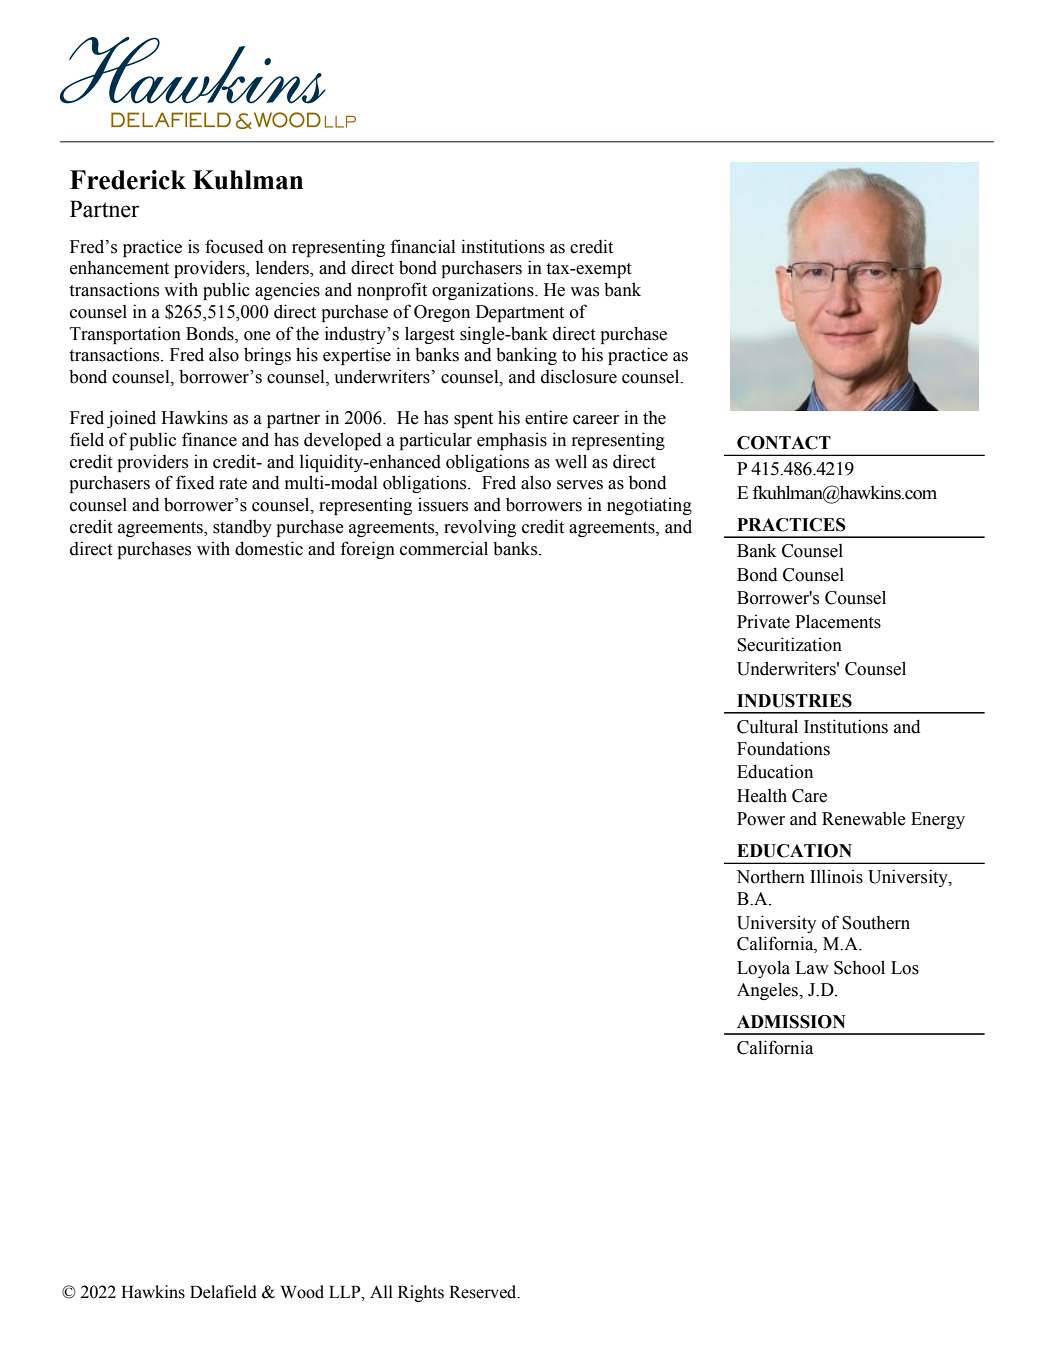  What do you see at coordinates (269, 548) in the page?
I see `domestic` at bounding box center [269, 548].
